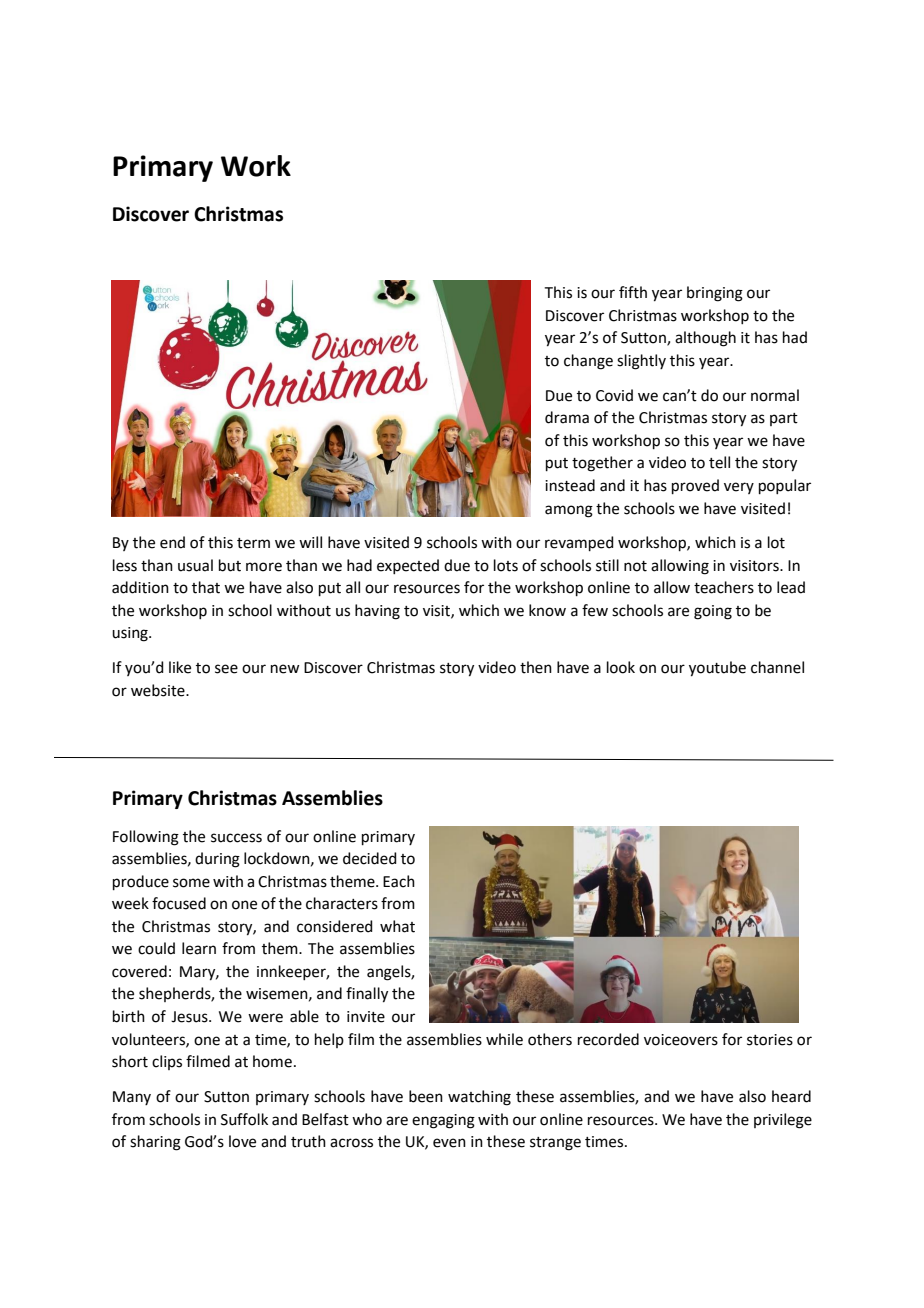 The image size is (924, 1308). Describe the element at coordinates (783, 1121) in the screenshot. I see `privilege` at that location.
